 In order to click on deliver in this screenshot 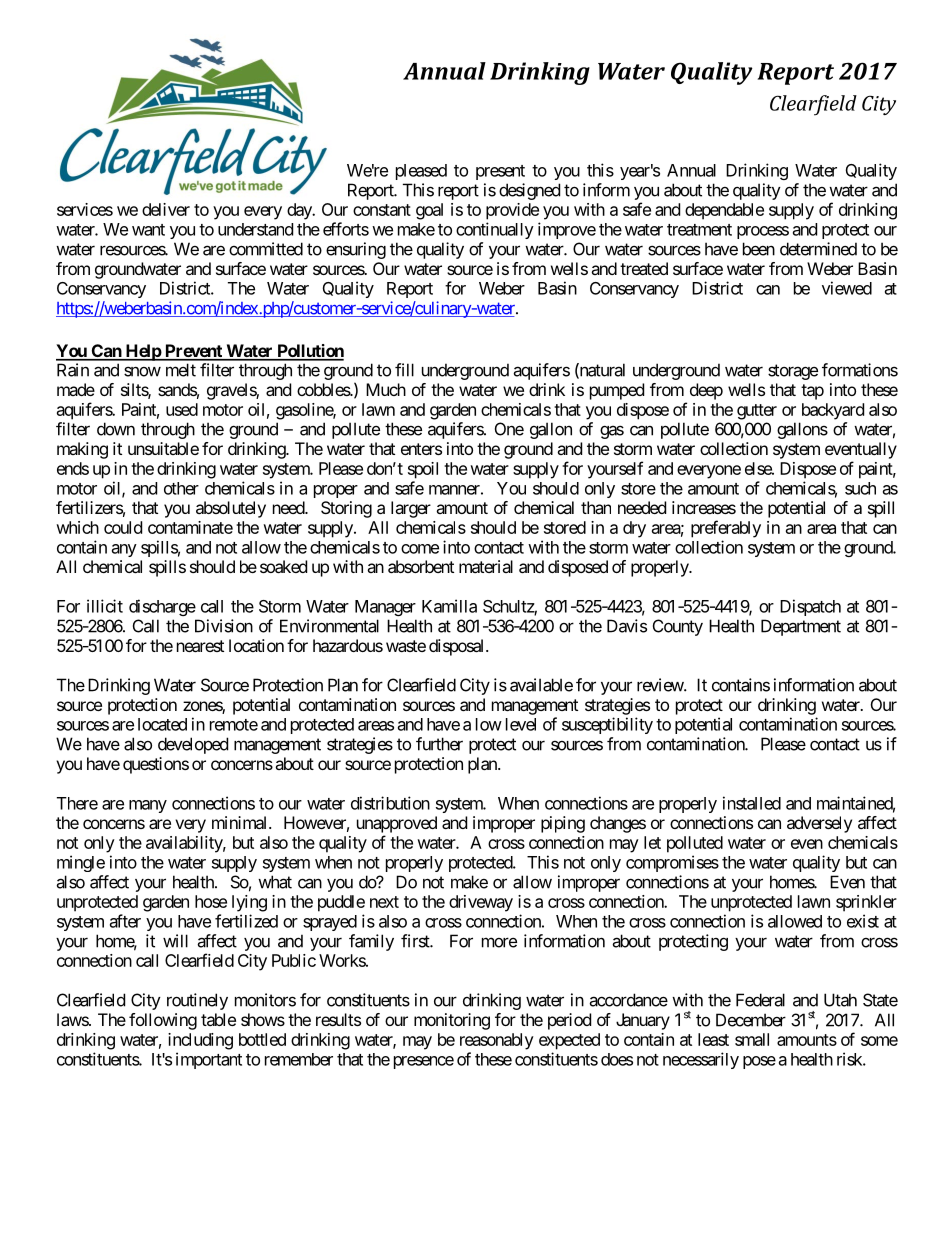, I will do `click(166, 209)`.
